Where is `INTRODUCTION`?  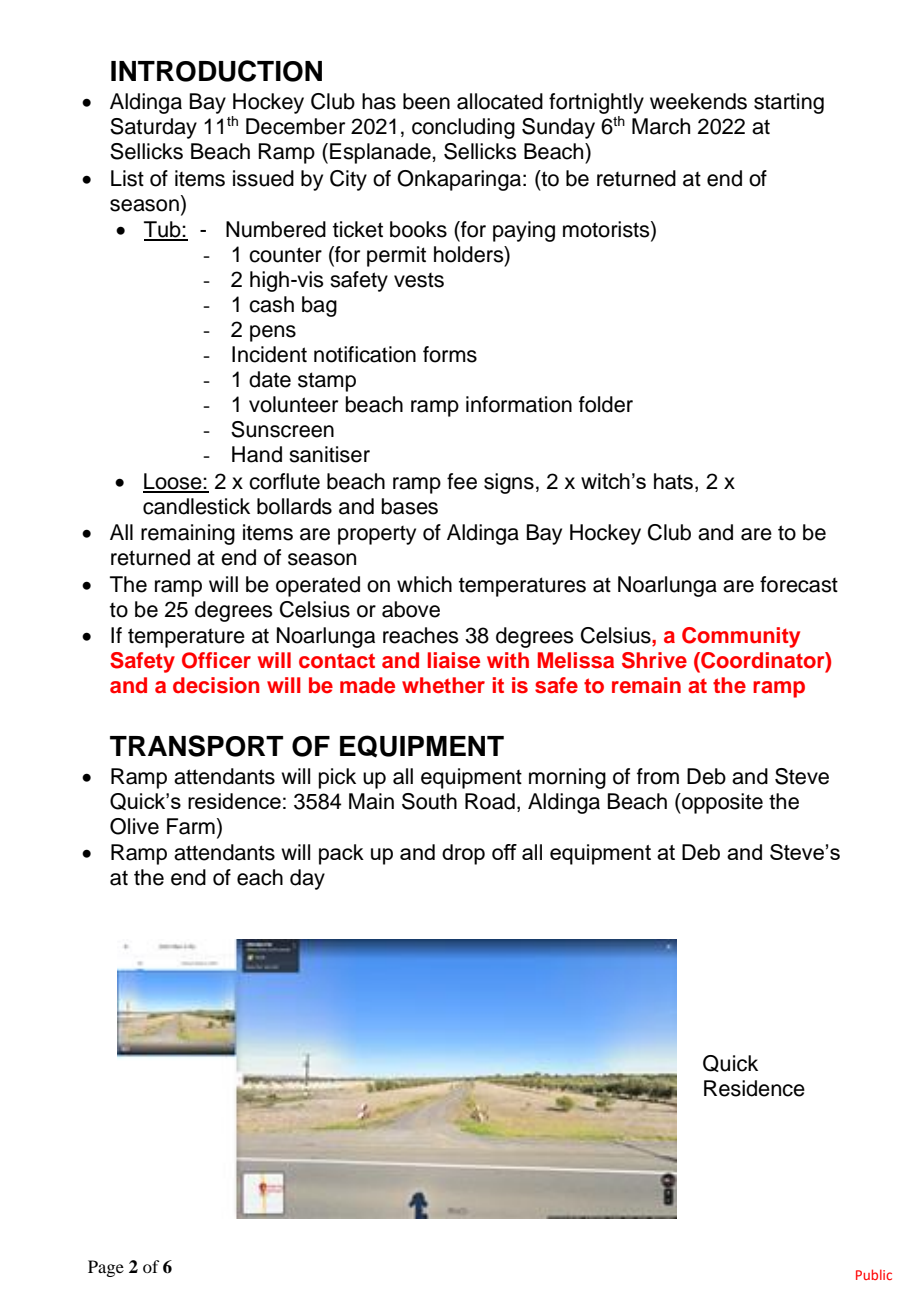 INTRODUCTION is located at coordinates (216, 71).
